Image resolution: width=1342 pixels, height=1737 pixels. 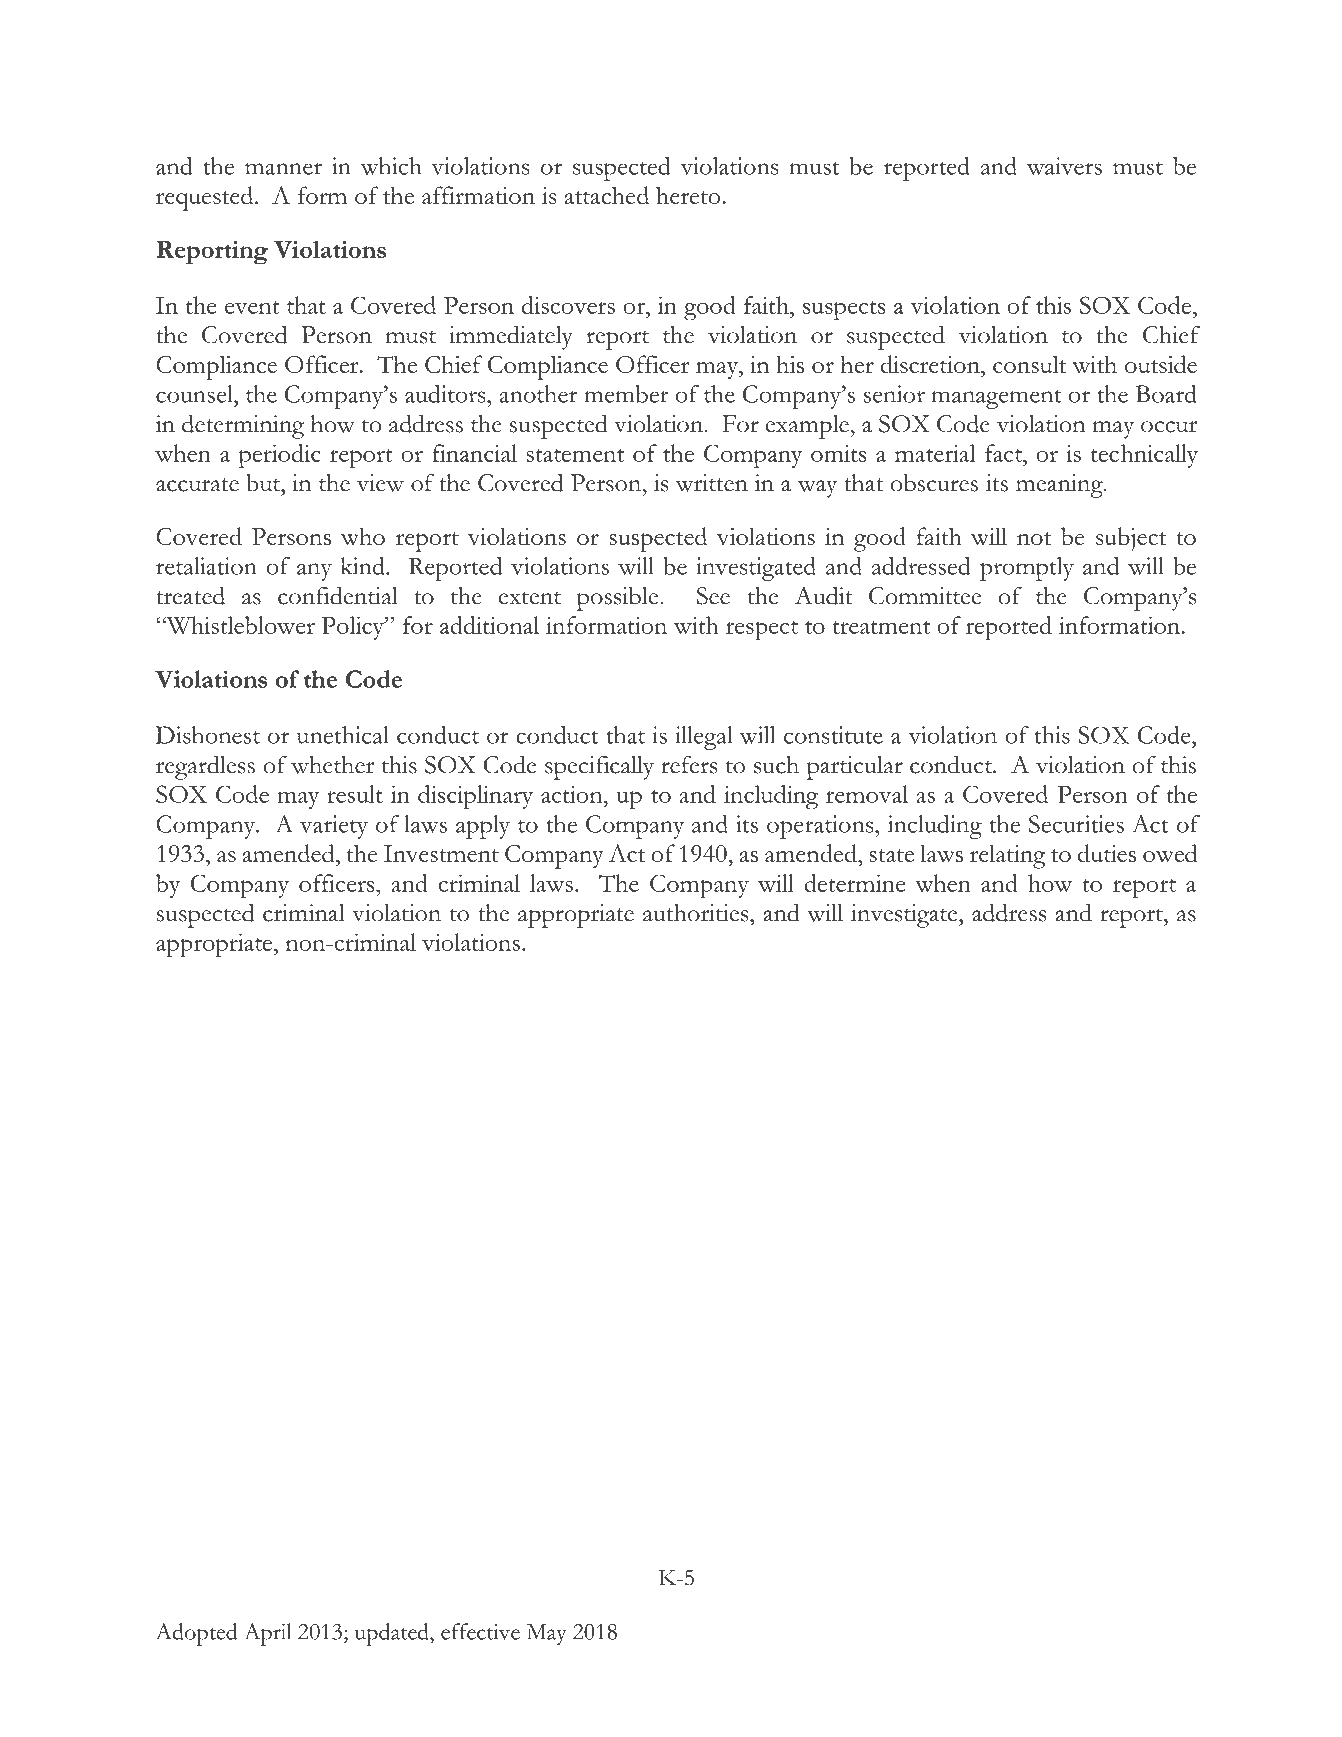 I want to click on illegal, so click(x=704, y=738).
